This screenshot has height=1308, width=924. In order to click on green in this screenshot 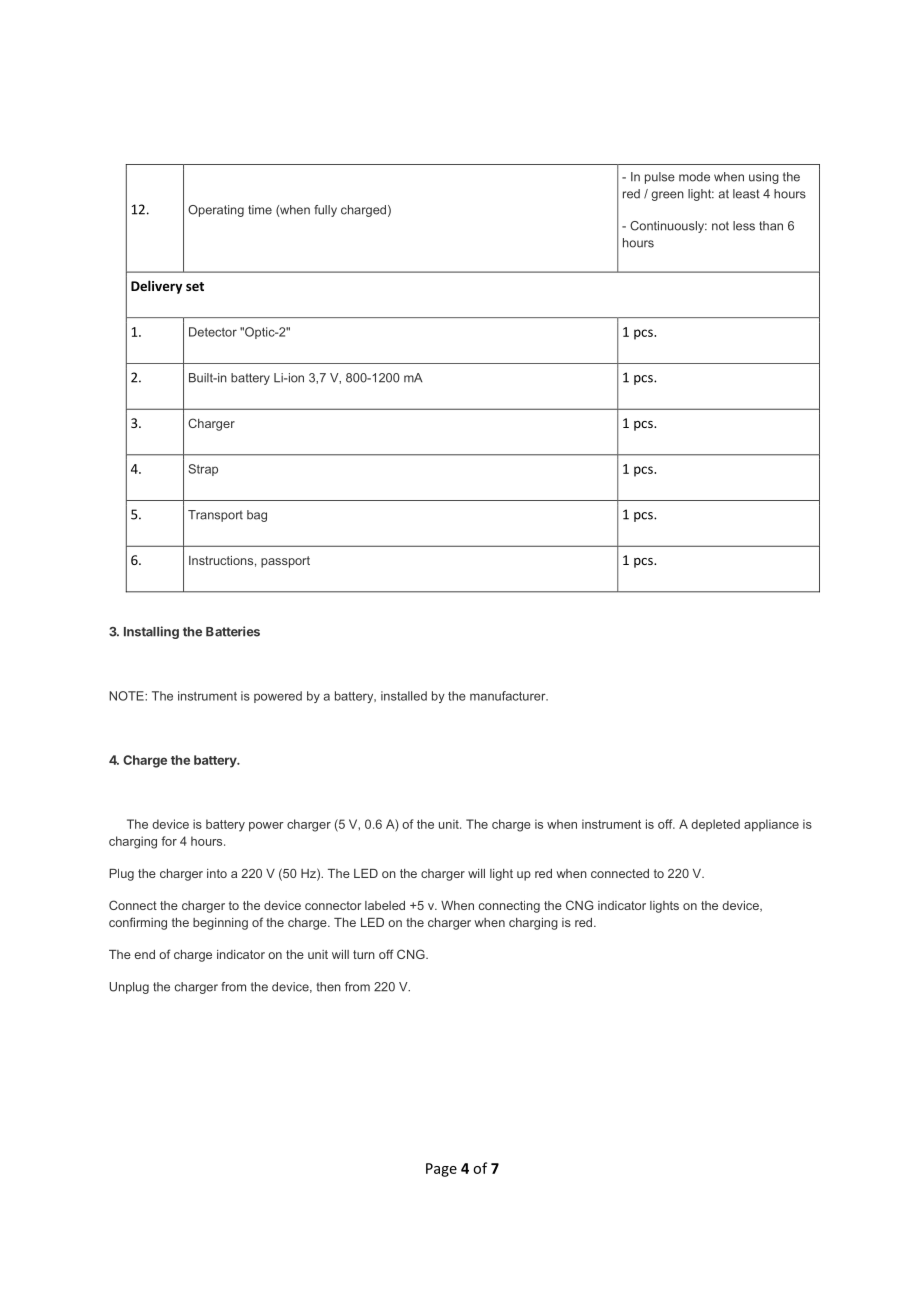, I will do `click(667, 196)`.
